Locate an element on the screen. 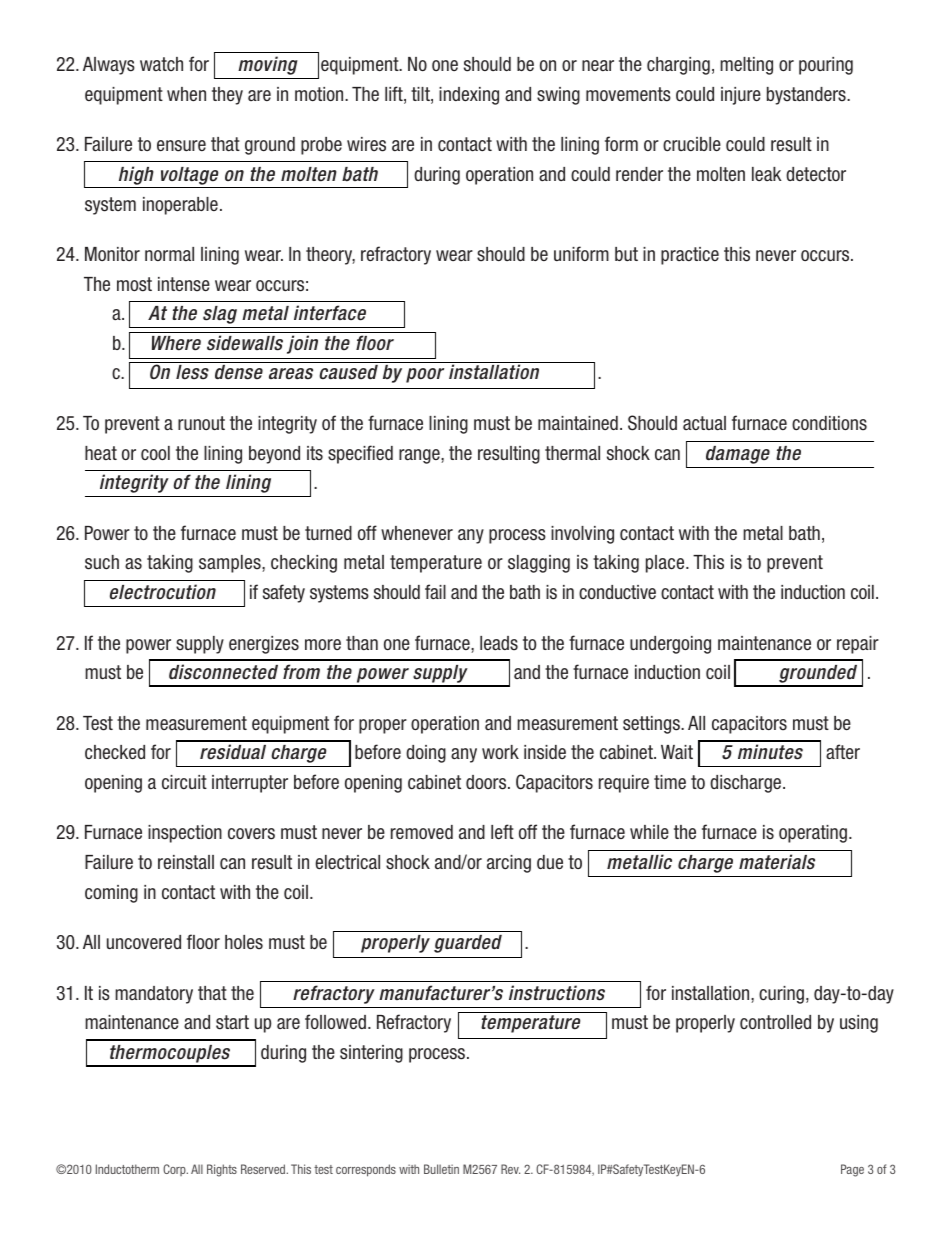 The width and height of the screenshot is (952, 1233). doors is located at coordinates (487, 782).
